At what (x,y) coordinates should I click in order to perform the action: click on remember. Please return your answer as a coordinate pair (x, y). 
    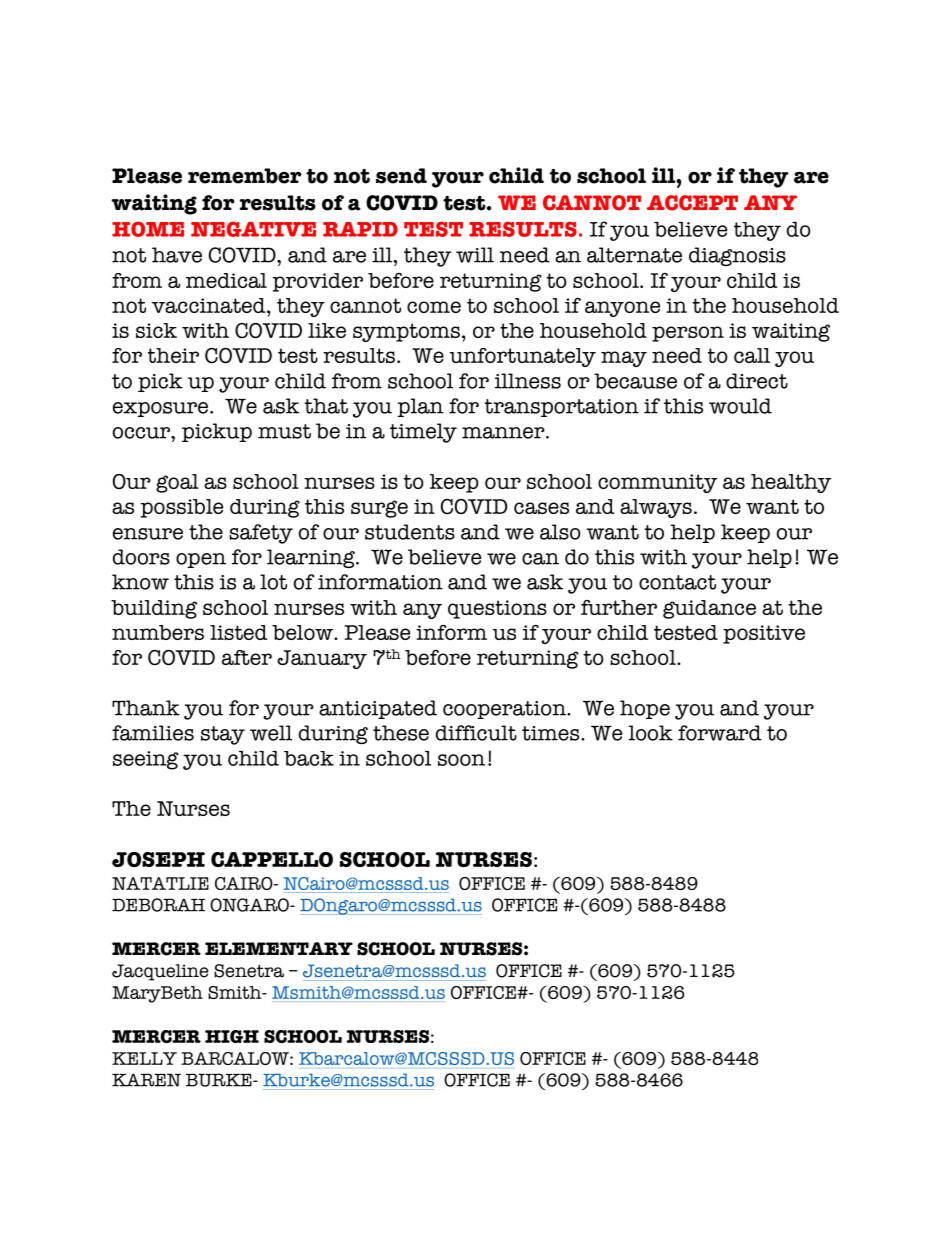
    Looking at the image, I should click on (245, 176).
